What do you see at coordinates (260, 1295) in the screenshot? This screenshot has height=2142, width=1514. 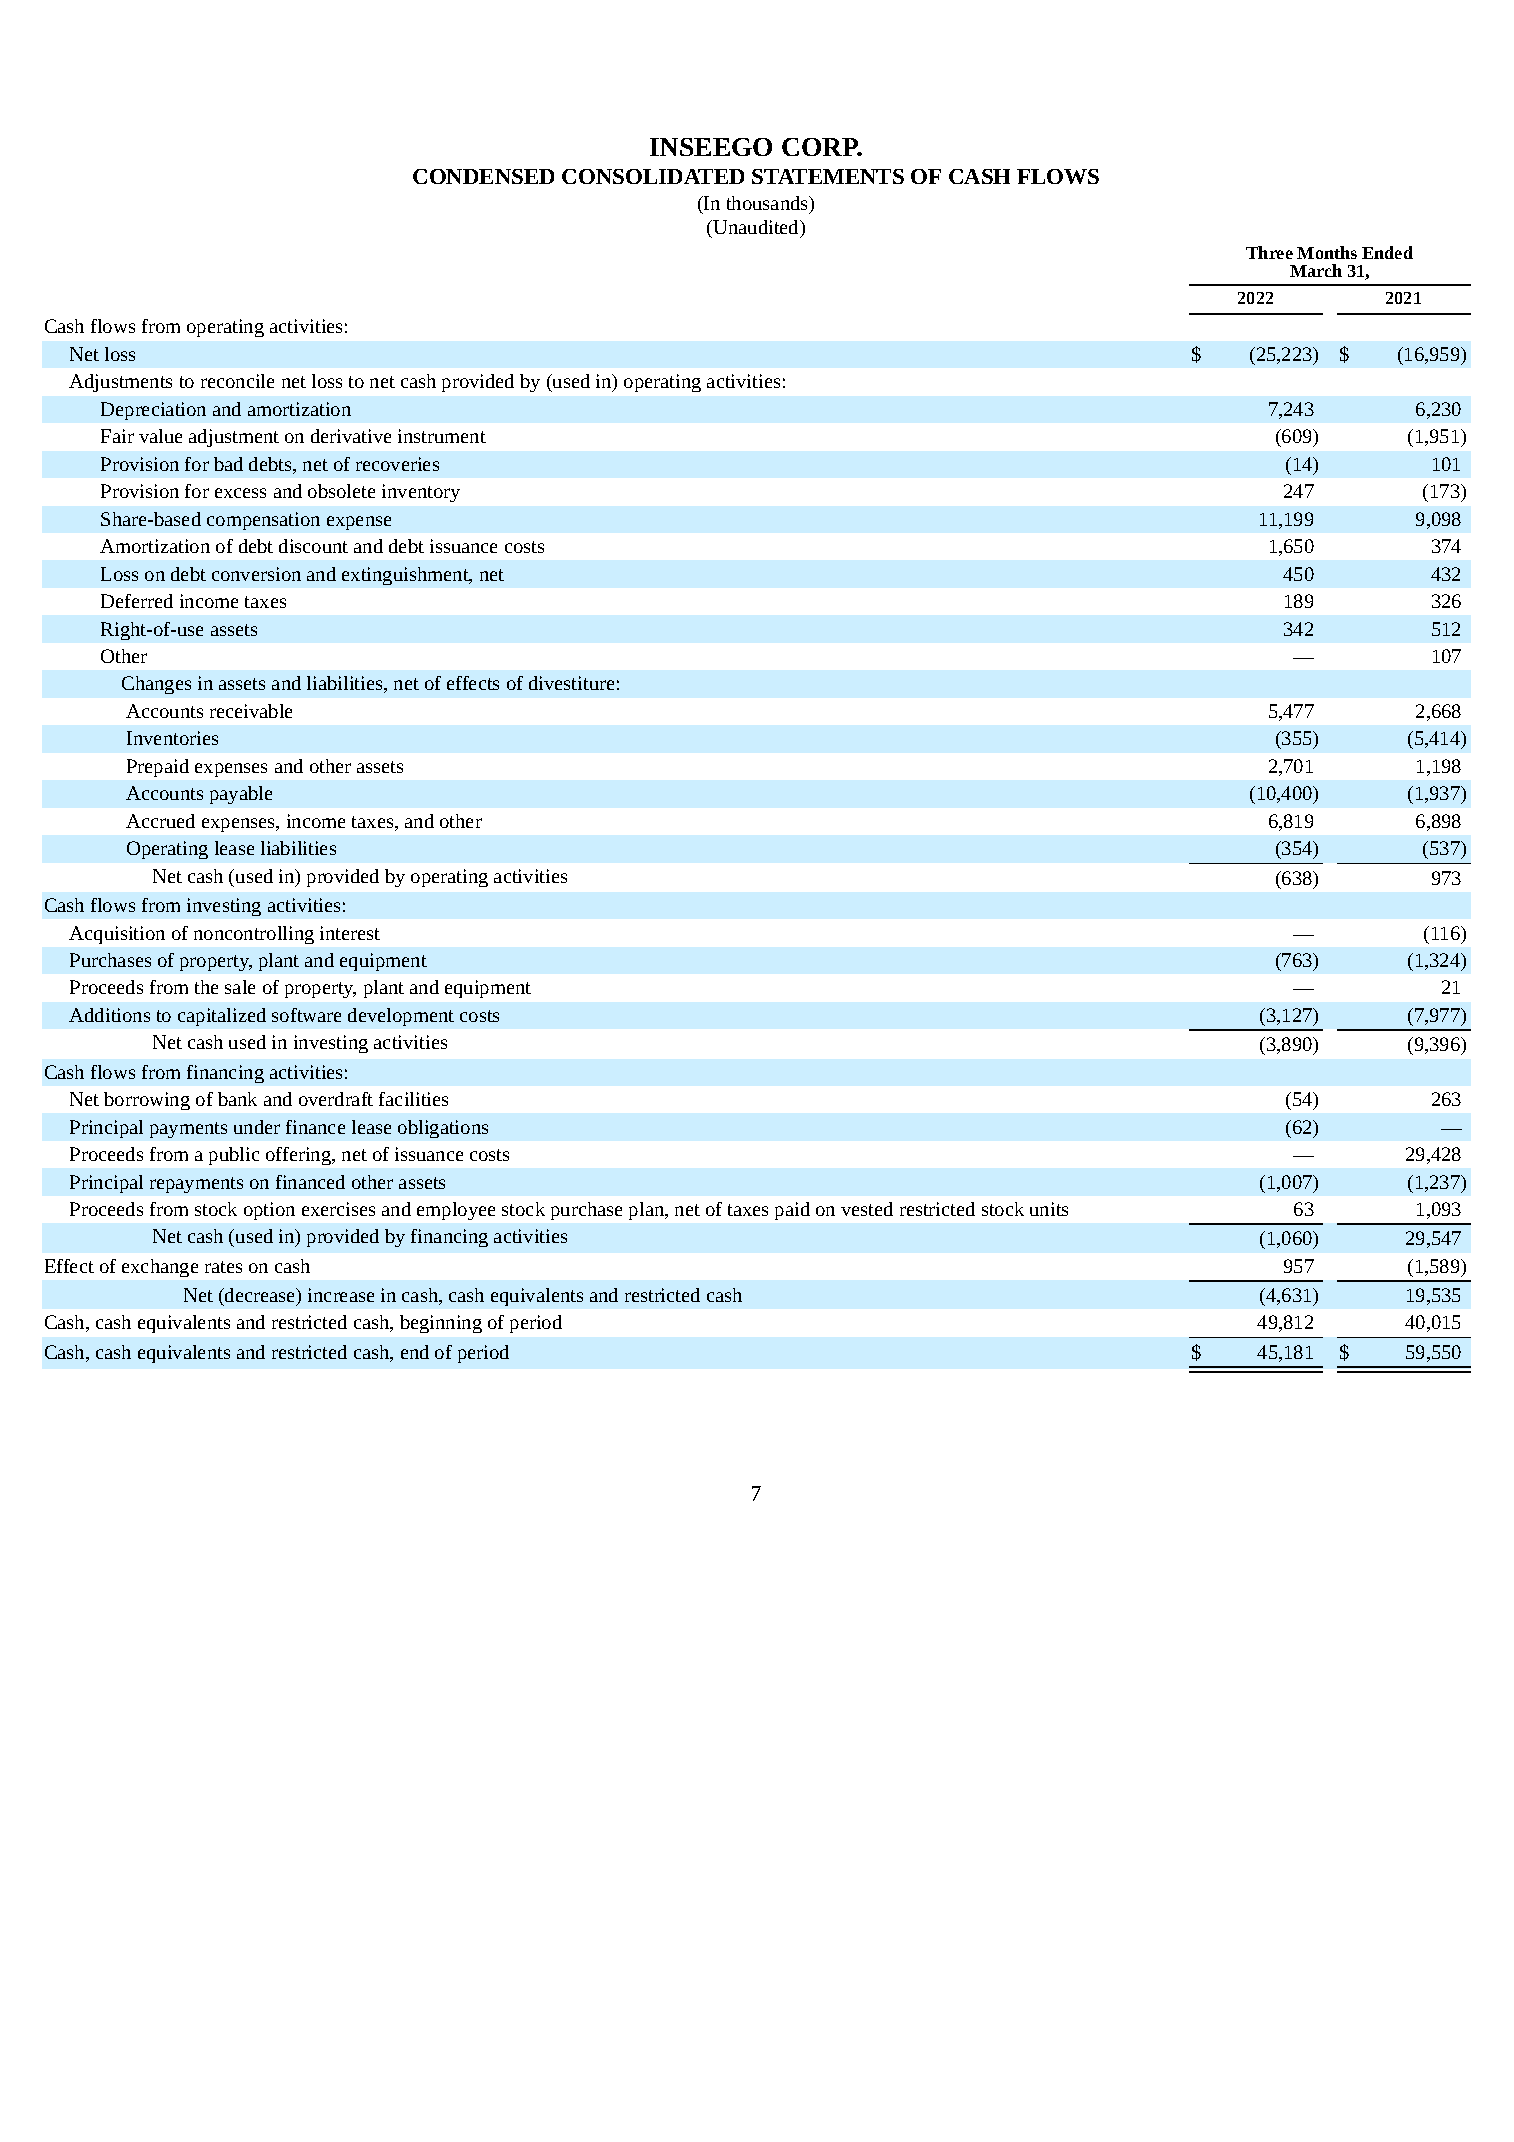 I see `decrease` at bounding box center [260, 1295].
